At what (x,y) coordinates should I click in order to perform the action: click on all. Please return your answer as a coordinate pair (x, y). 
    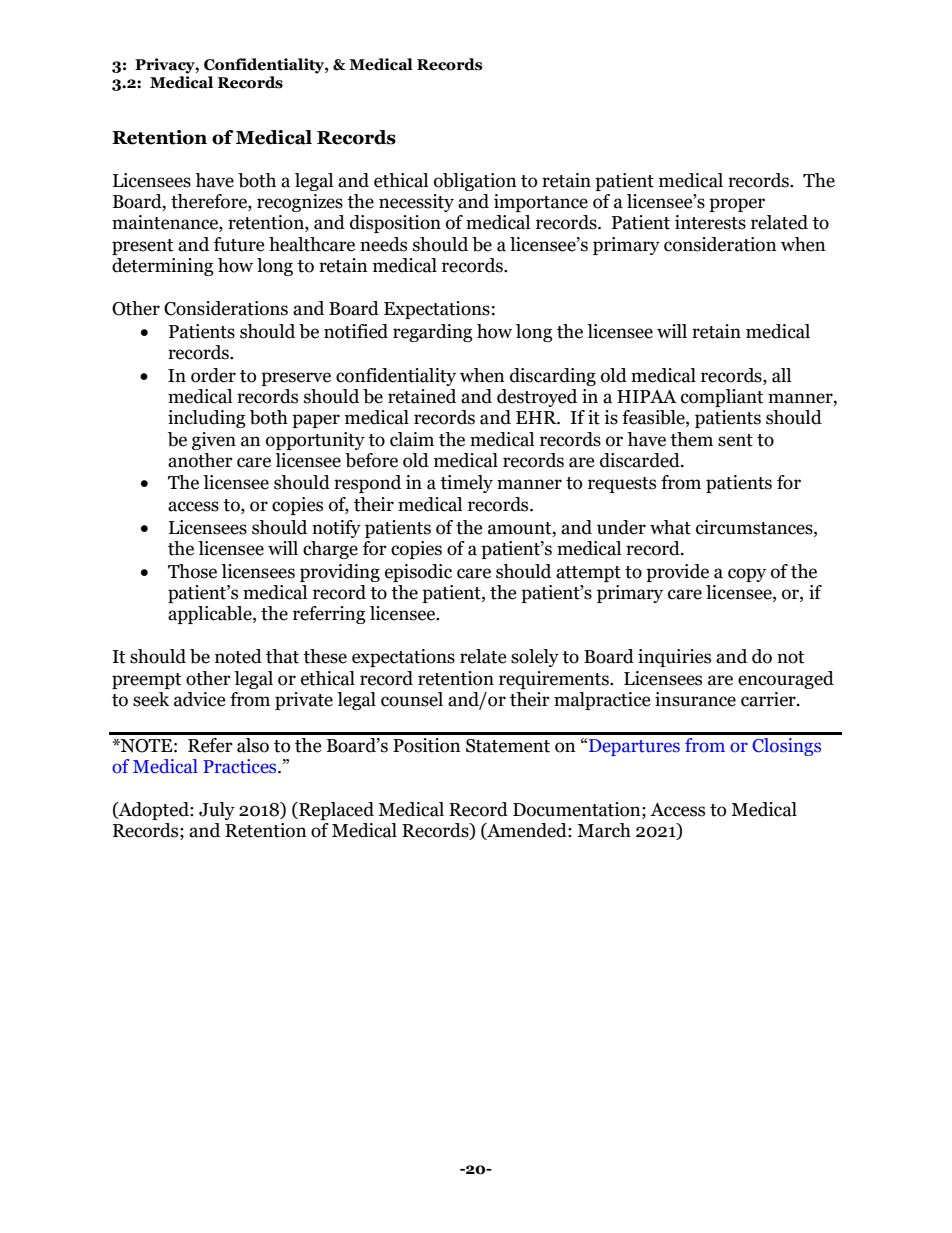
    Looking at the image, I should click on (781, 375).
